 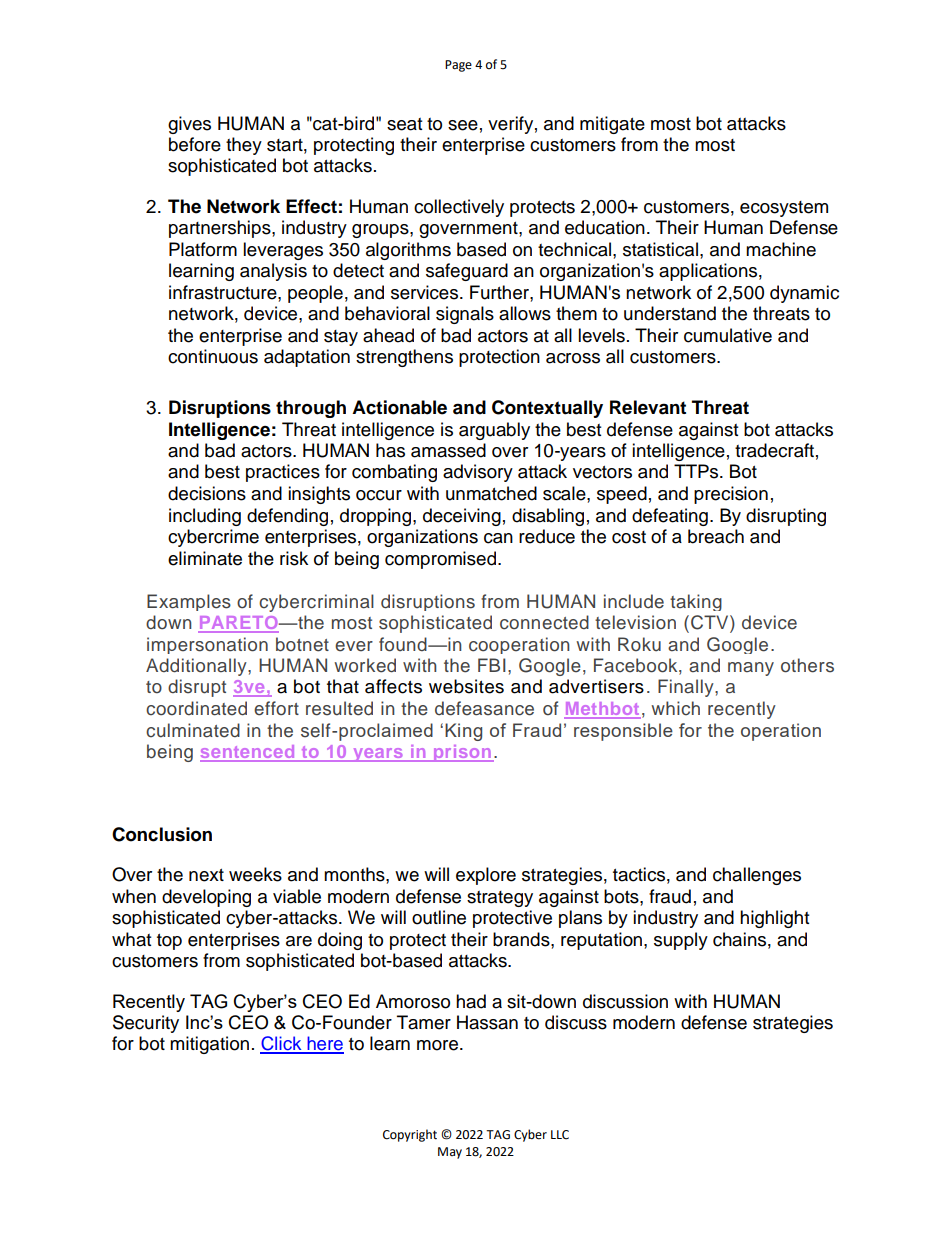 I want to click on compromised, so click(x=442, y=560).
